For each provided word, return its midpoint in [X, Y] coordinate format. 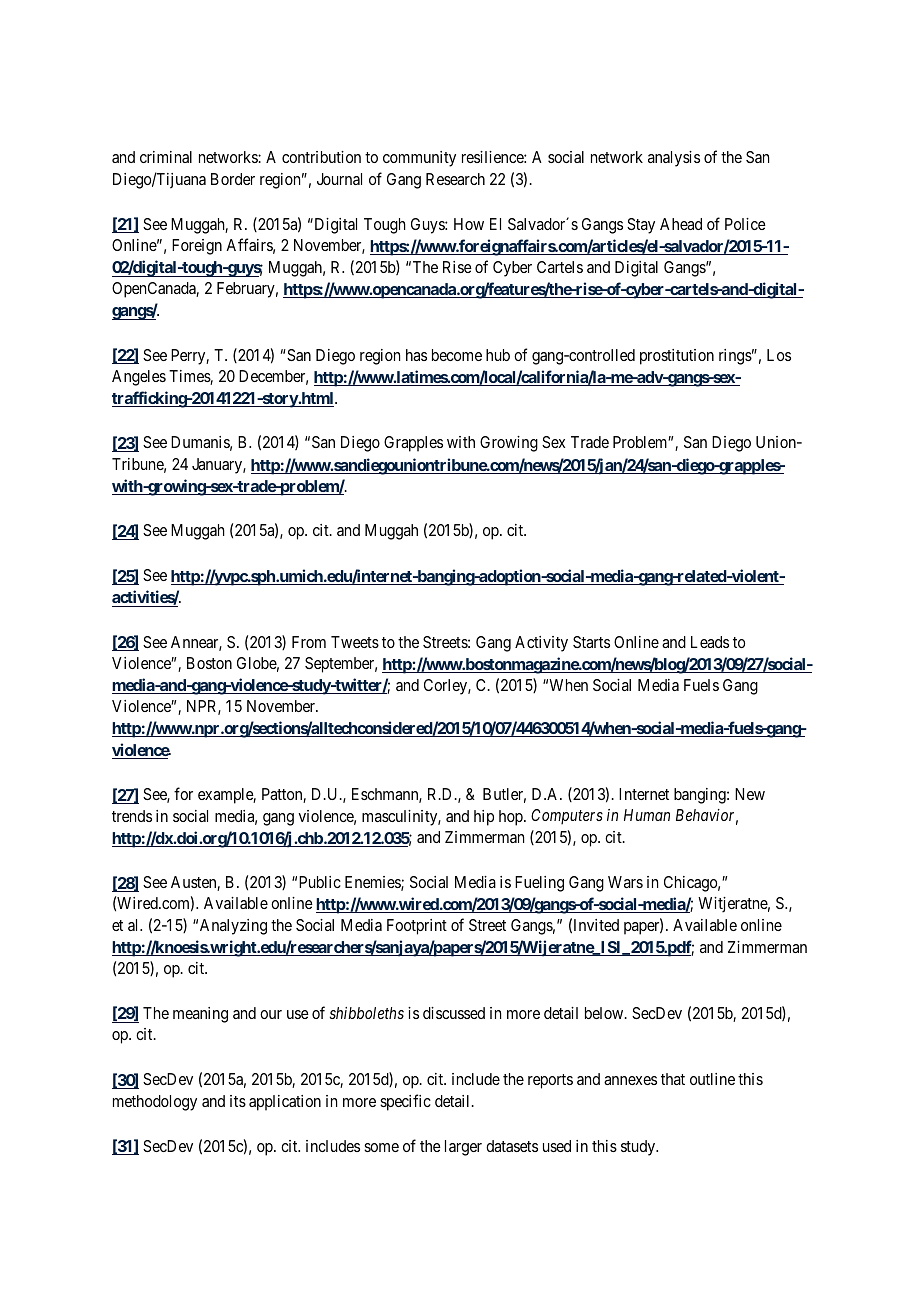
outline [712, 1079]
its [238, 1101]
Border [233, 179]
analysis [674, 159]
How [469, 224]
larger [463, 1148]
